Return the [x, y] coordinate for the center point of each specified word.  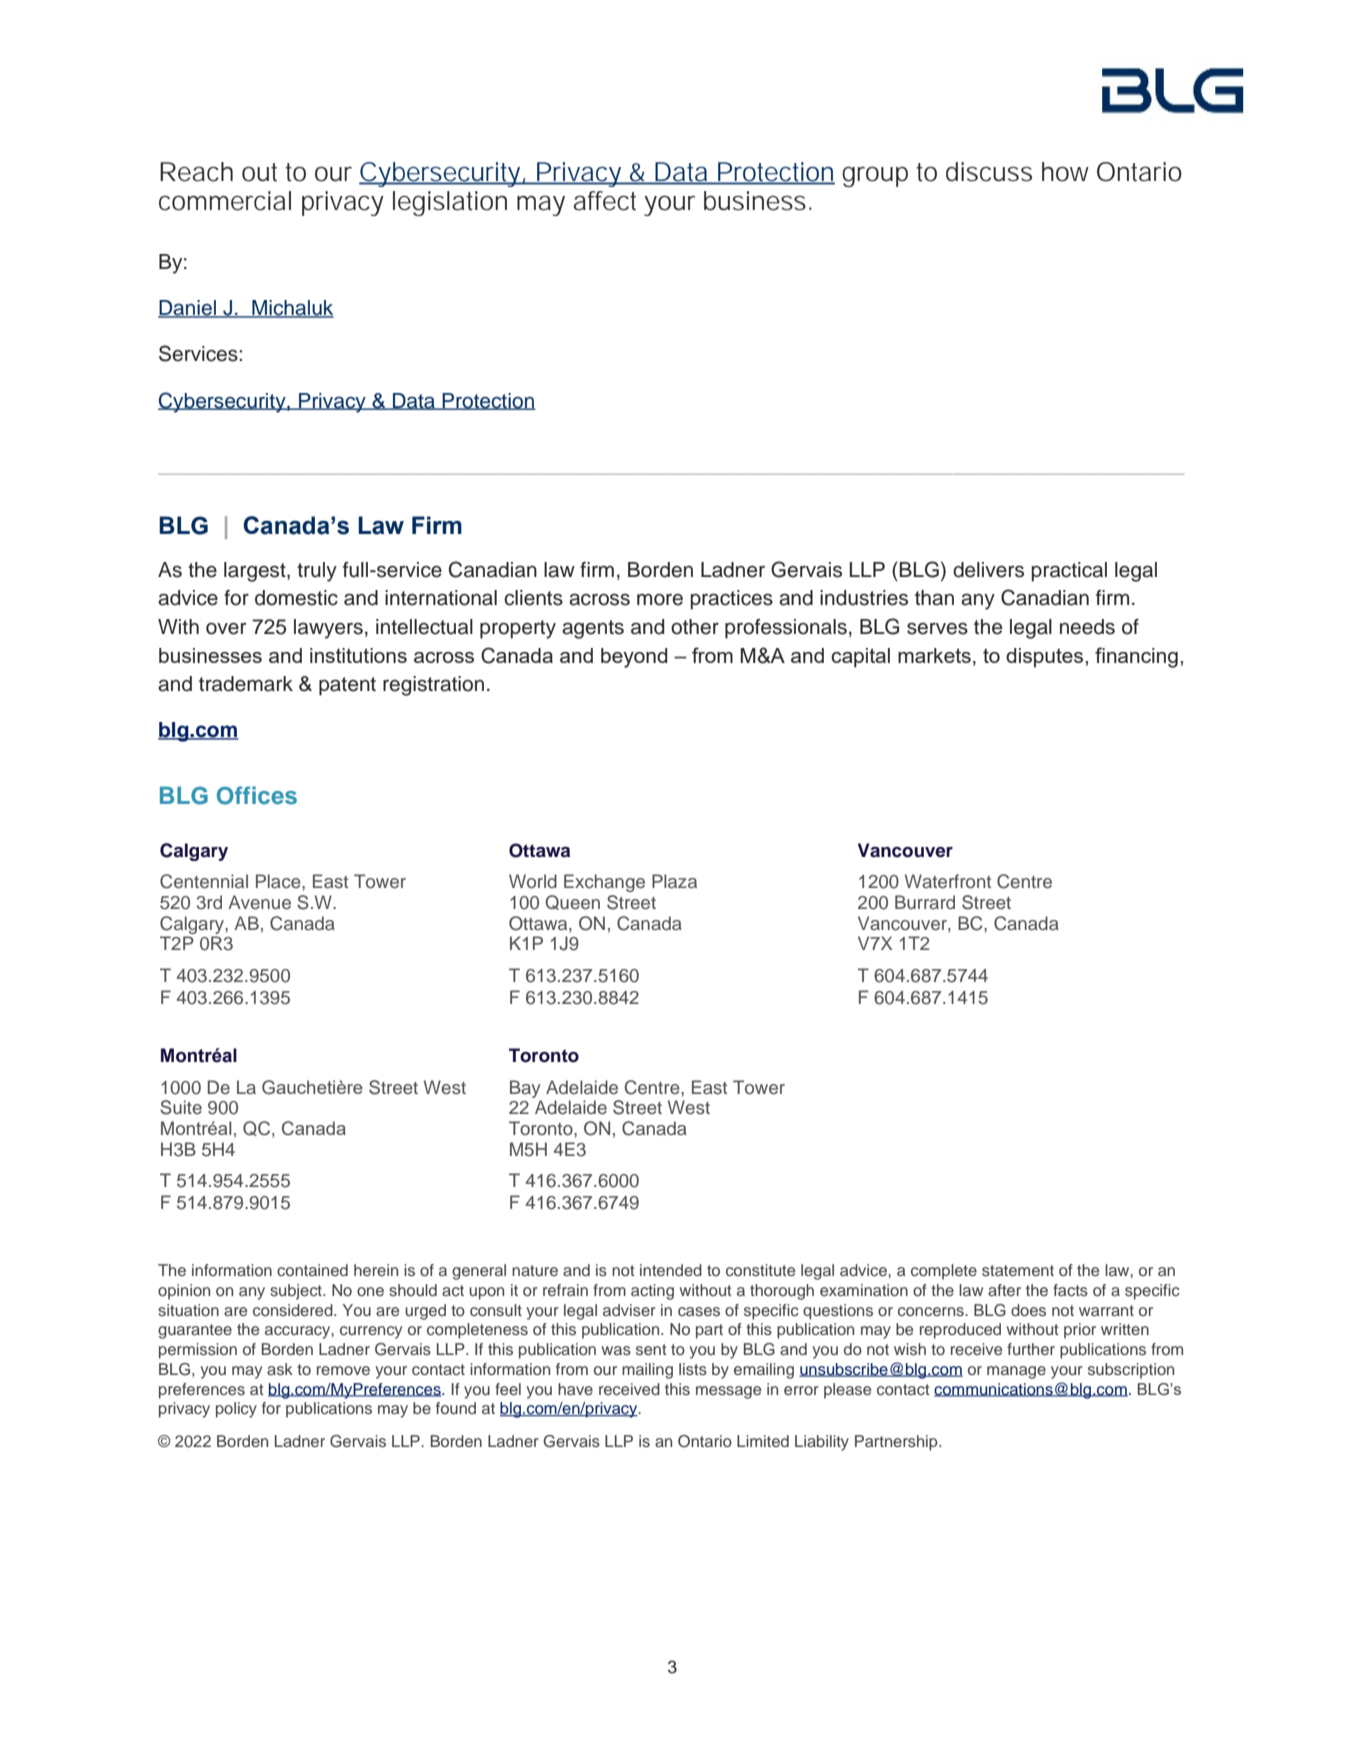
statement [1018, 1270]
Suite [181, 1107]
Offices [257, 795]
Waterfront [948, 881]
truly [317, 572]
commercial [225, 201]
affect [604, 201]
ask [280, 1369]
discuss [989, 172]
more [660, 600]
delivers [988, 570]
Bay [525, 1089]
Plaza [674, 881]
